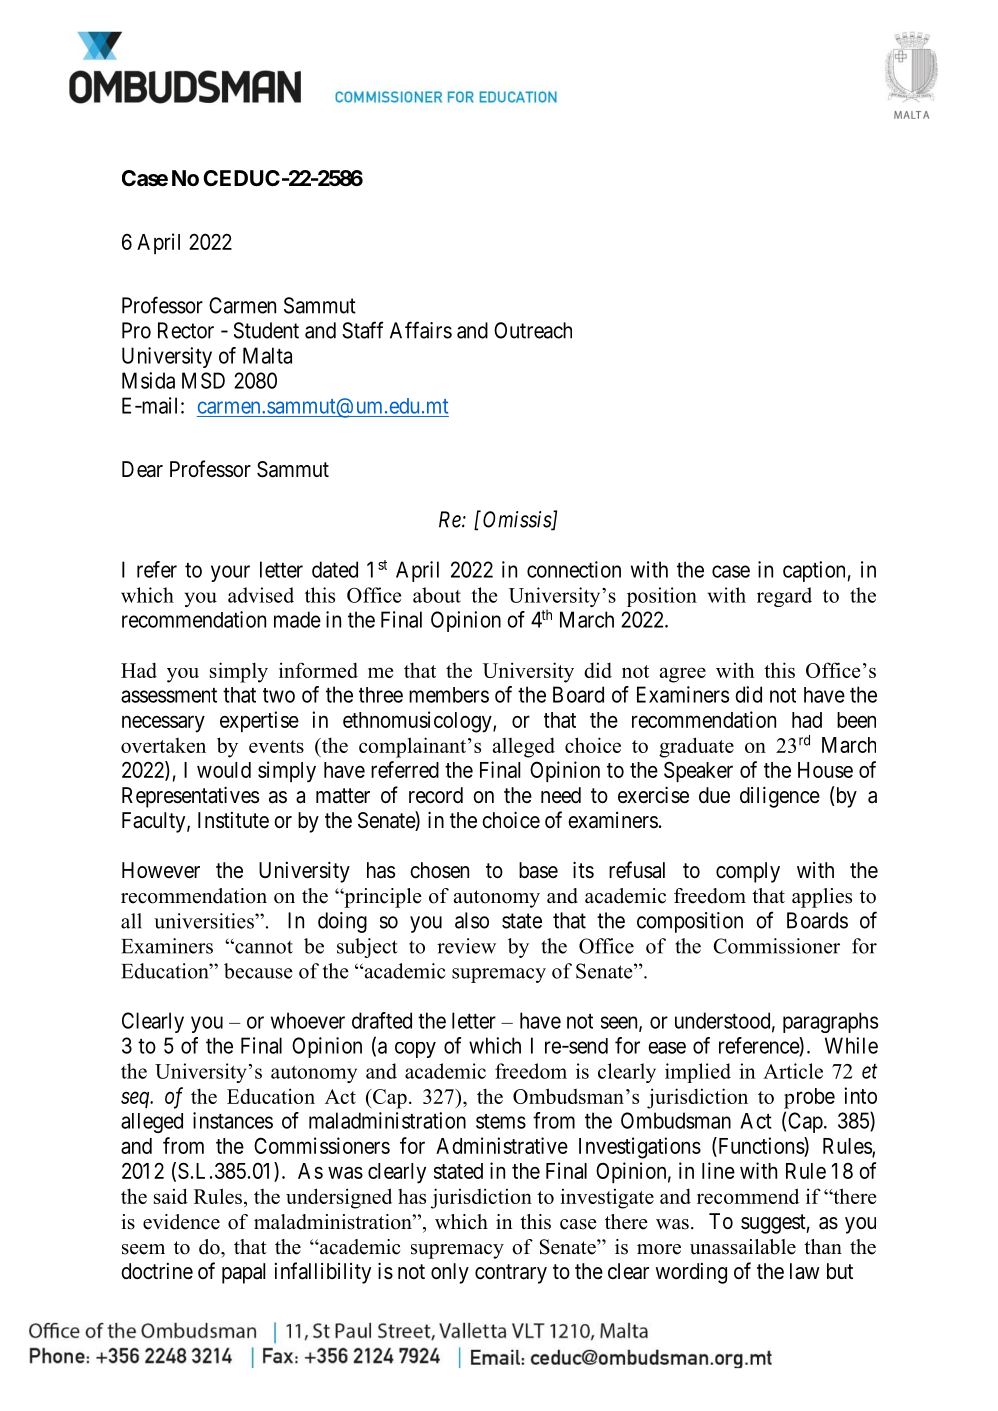 The image size is (998, 1411). Describe the element at coordinates (830, 1022) in the screenshot. I see `paragraphs` at that location.
